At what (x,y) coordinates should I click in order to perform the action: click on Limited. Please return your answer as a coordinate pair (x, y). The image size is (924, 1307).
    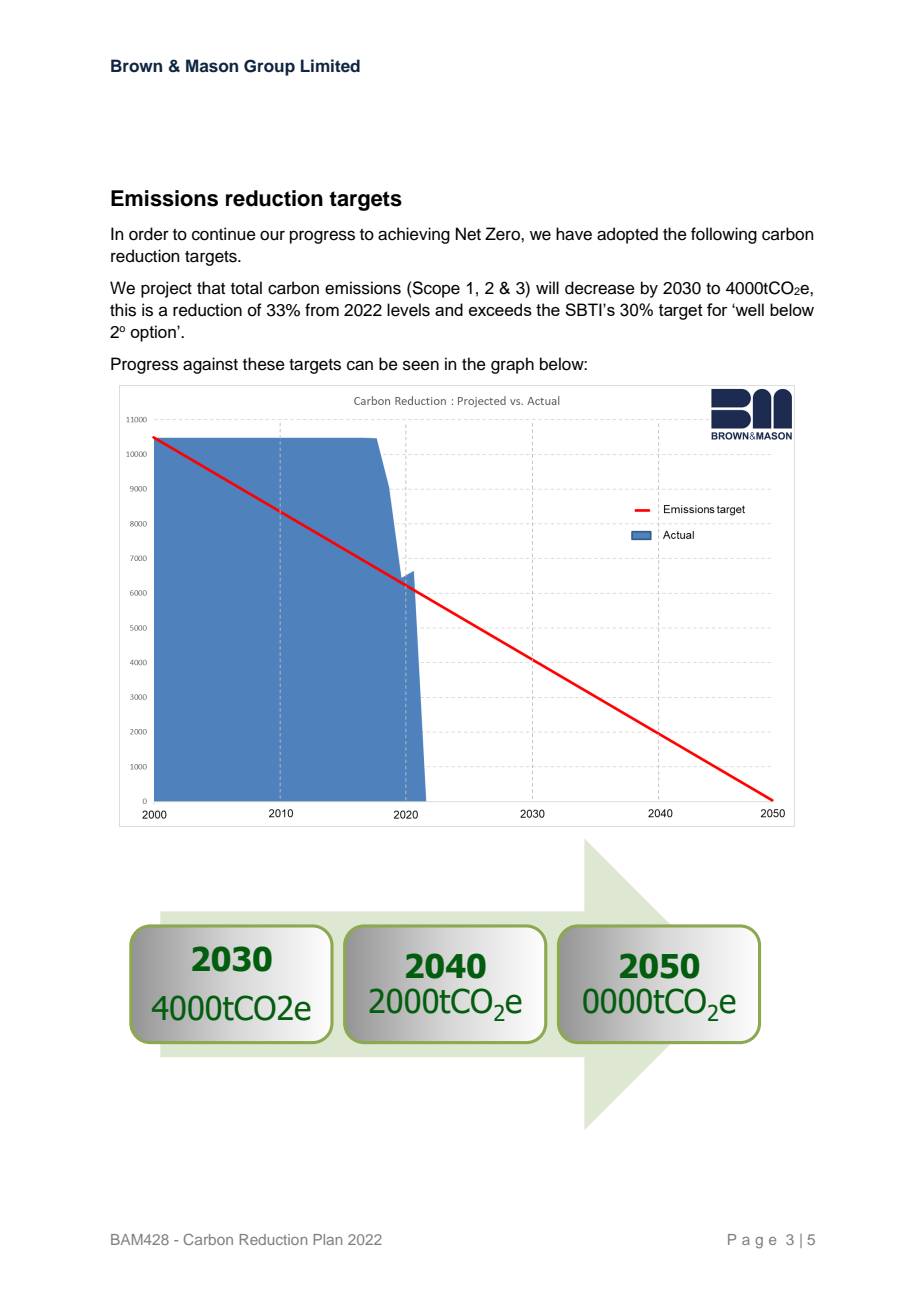
    Looking at the image, I should click on (330, 66).
